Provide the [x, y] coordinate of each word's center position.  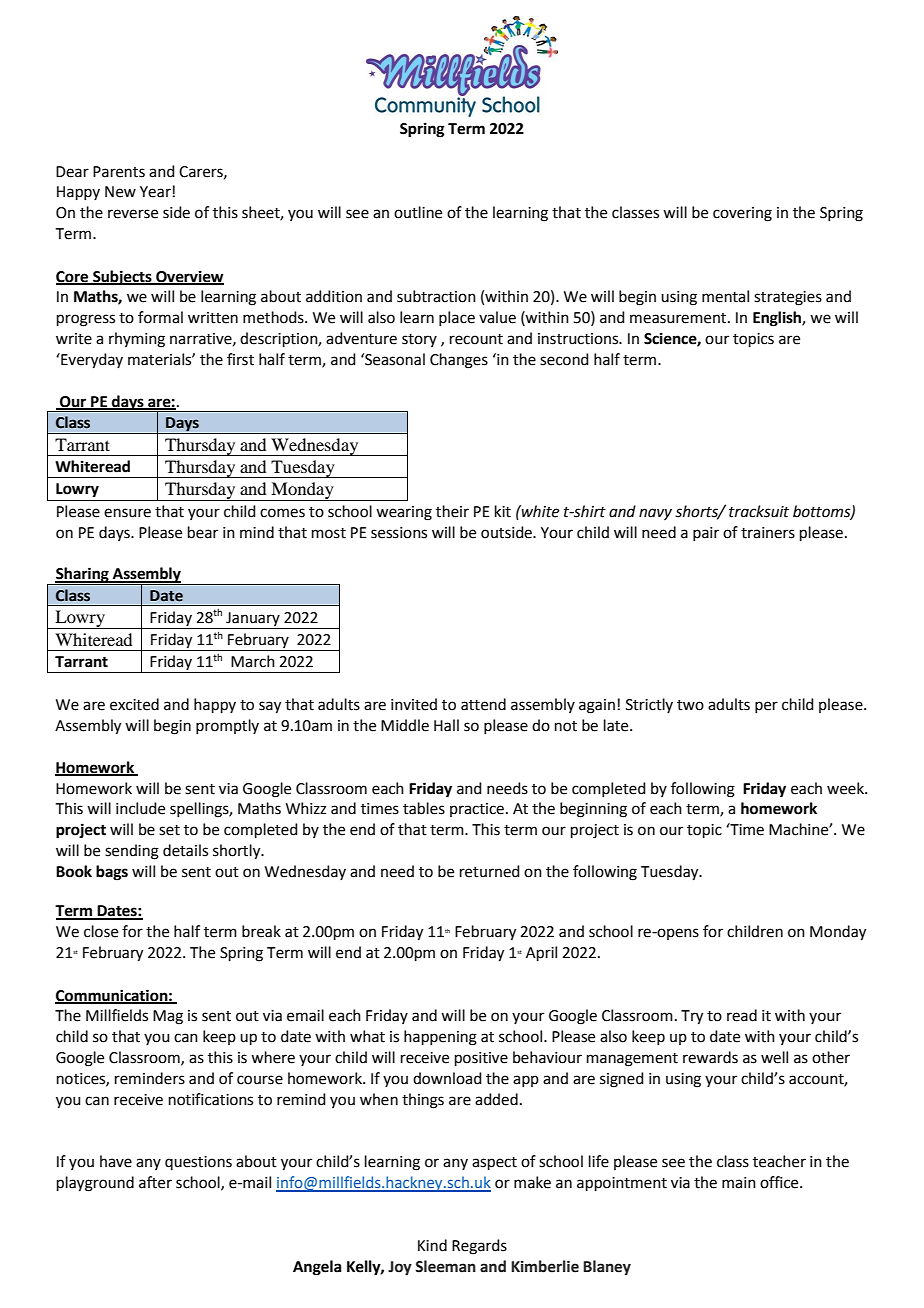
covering [742, 214]
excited [134, 704]
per [766, 707]
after [155, 1182]
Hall [446, 725]
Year [156, 192]
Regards [479, 1247]
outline [418, 212]
